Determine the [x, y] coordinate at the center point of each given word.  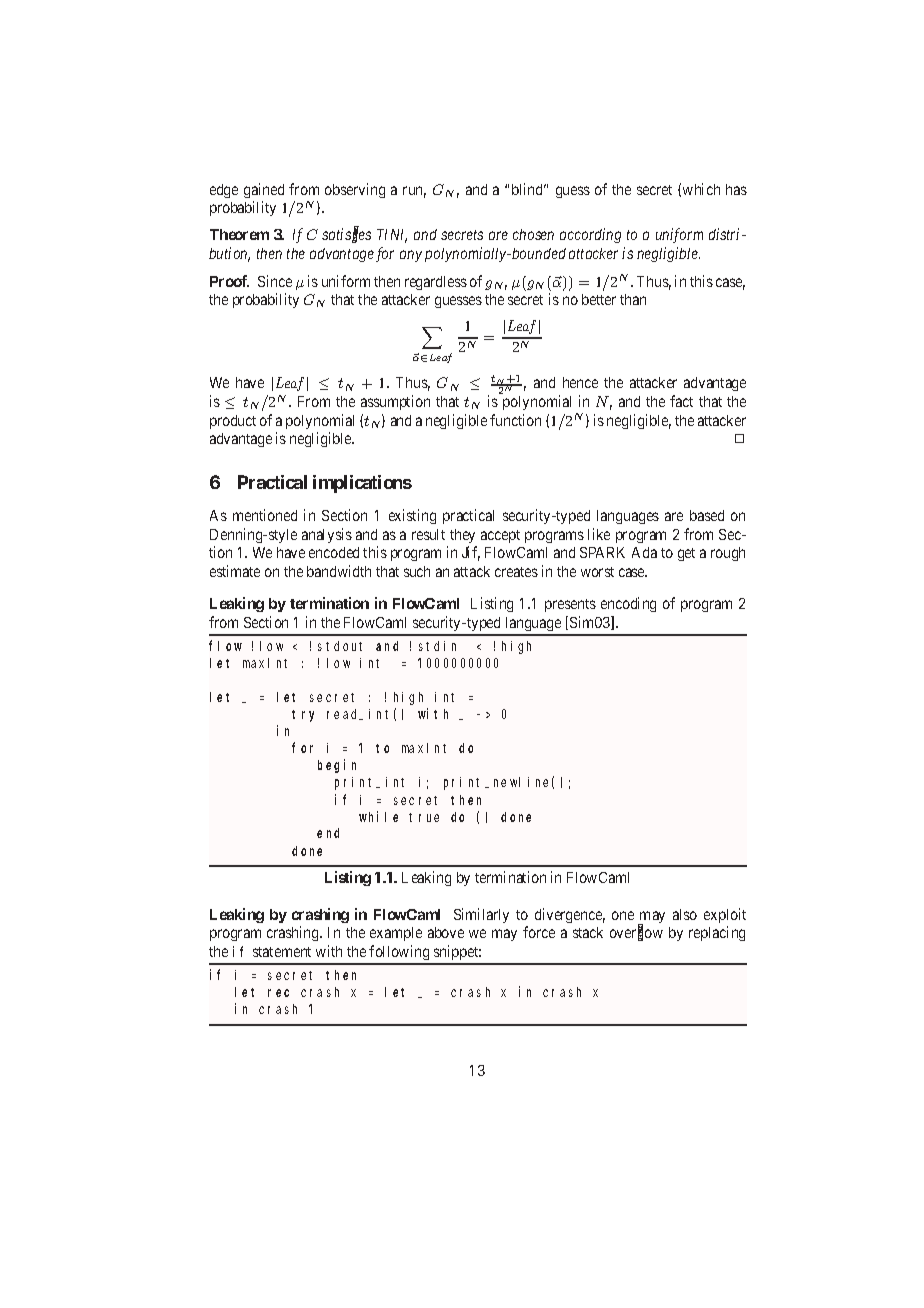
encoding [628, 604]
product [233, 422]
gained [264, 190]
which [701, 189]
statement [282, 952]
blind [529, 189]
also [685, 914]
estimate [235, 571]
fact [681, 401]
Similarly [481, 915]
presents [570, 605]
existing [412, 516]
